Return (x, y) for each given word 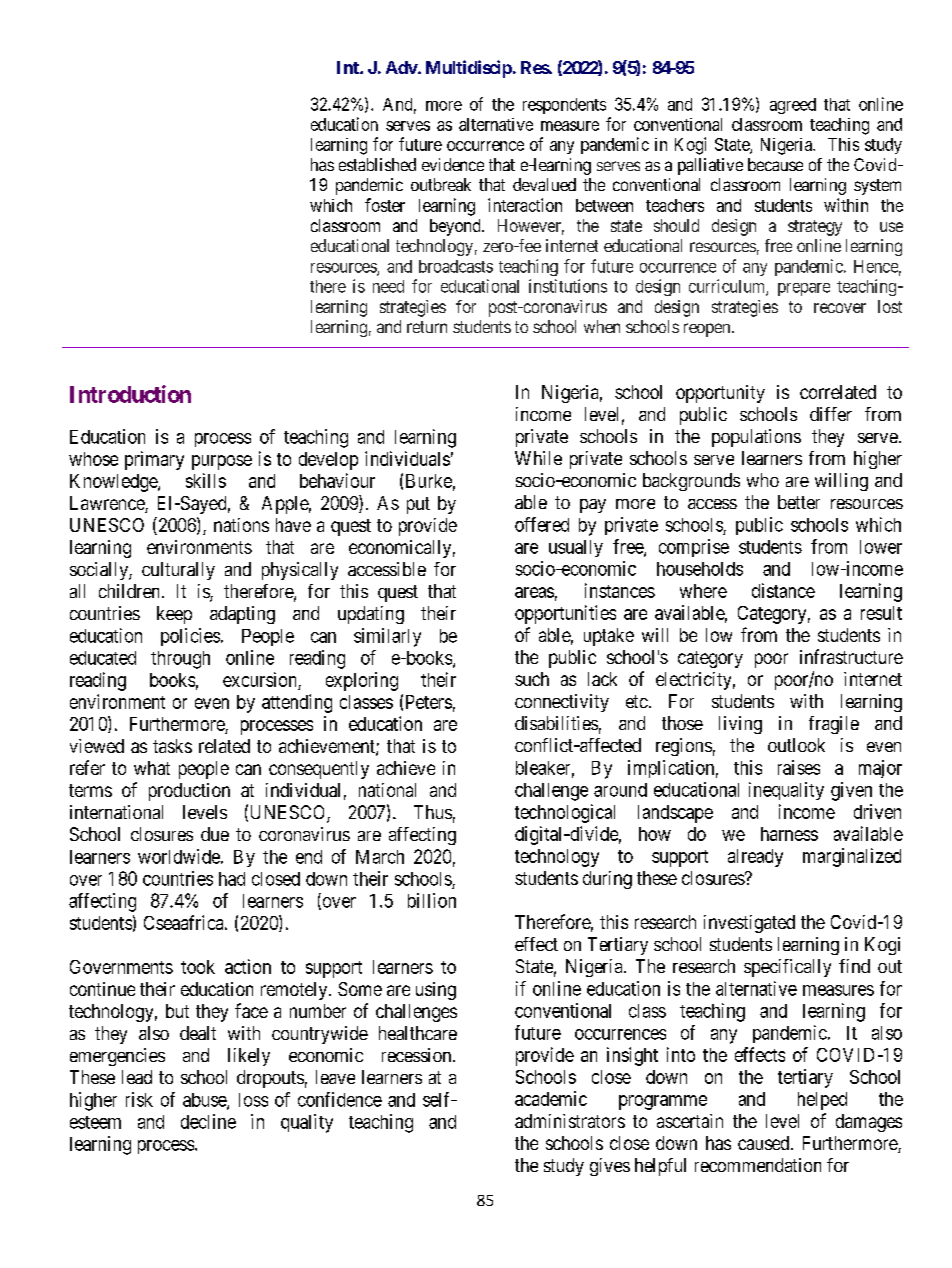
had (232, 879)
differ (831, 414)
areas (534, 592)
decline (208, 1121)
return (427, 327)
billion (432, 900)
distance (783, 590)
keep (174, 615)
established (377, 164)
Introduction (130, 394)
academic (551, 1098)
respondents (564, 106)
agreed (793, 106)
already (755, 858)
